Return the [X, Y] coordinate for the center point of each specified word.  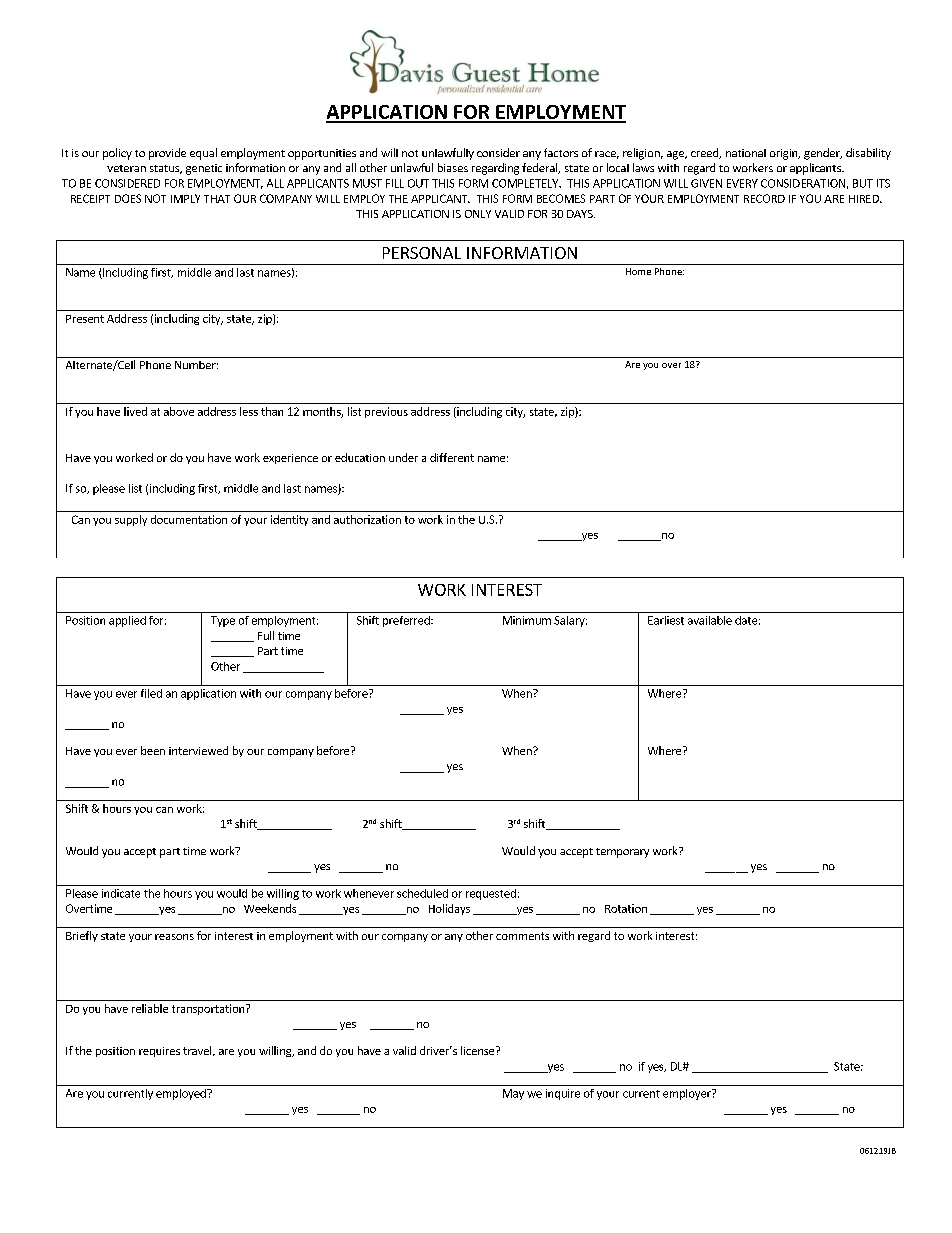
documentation [189, 519]
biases [453, 167]
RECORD [764, 198]
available [710, 620]
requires [159, 1052]
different [452, 457]
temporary [622, 853]
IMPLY [185, 198]
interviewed [198, 750]
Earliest [666, 620]
